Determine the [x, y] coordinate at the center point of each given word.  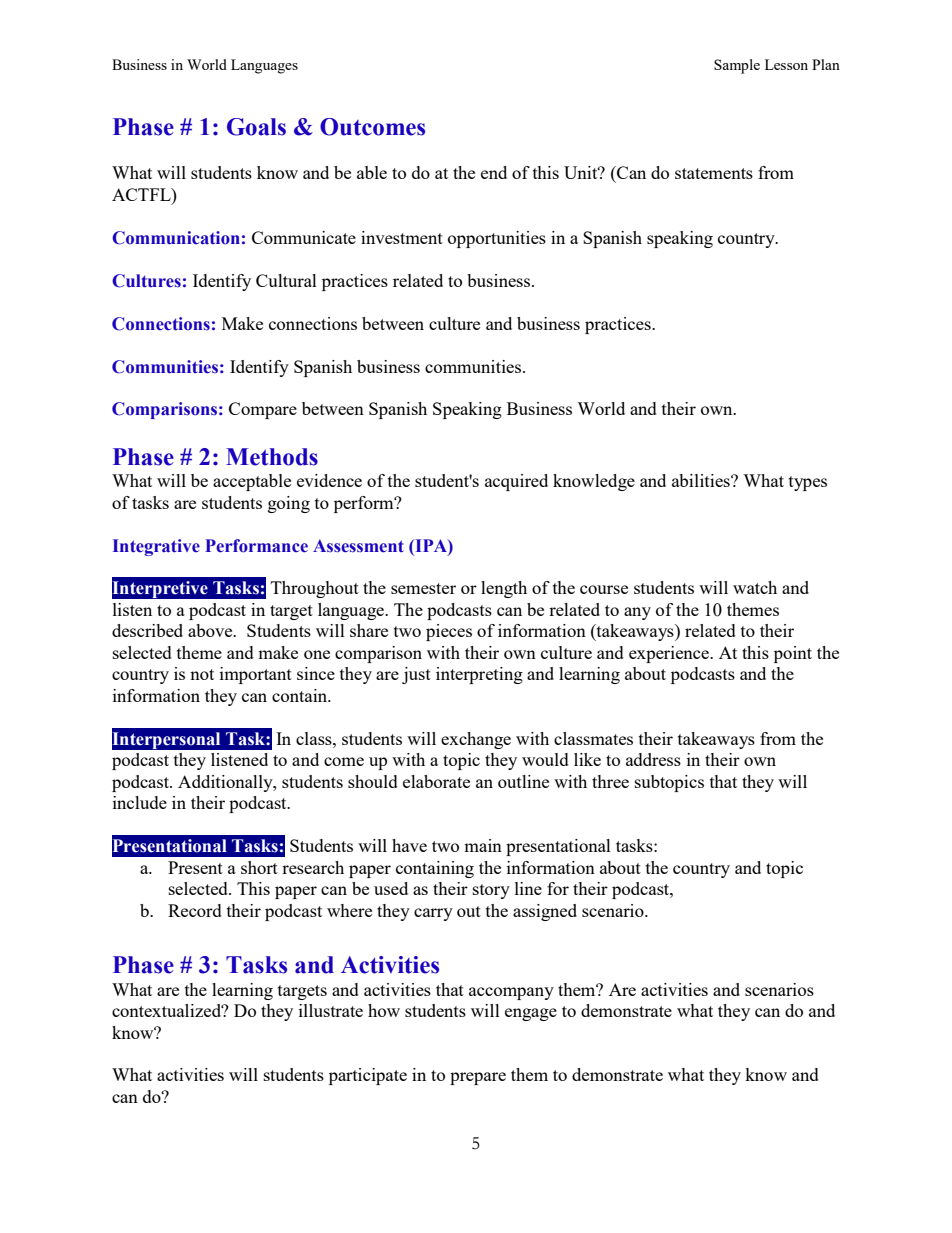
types [808, 483]
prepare [478, 1078]
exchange [476, 740]
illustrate [331, 1010]
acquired [516, 482]
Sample [737, 66]
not [202, 674]
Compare [263, 410]
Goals [256, 127]
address [653, 759]
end [494, 172]
